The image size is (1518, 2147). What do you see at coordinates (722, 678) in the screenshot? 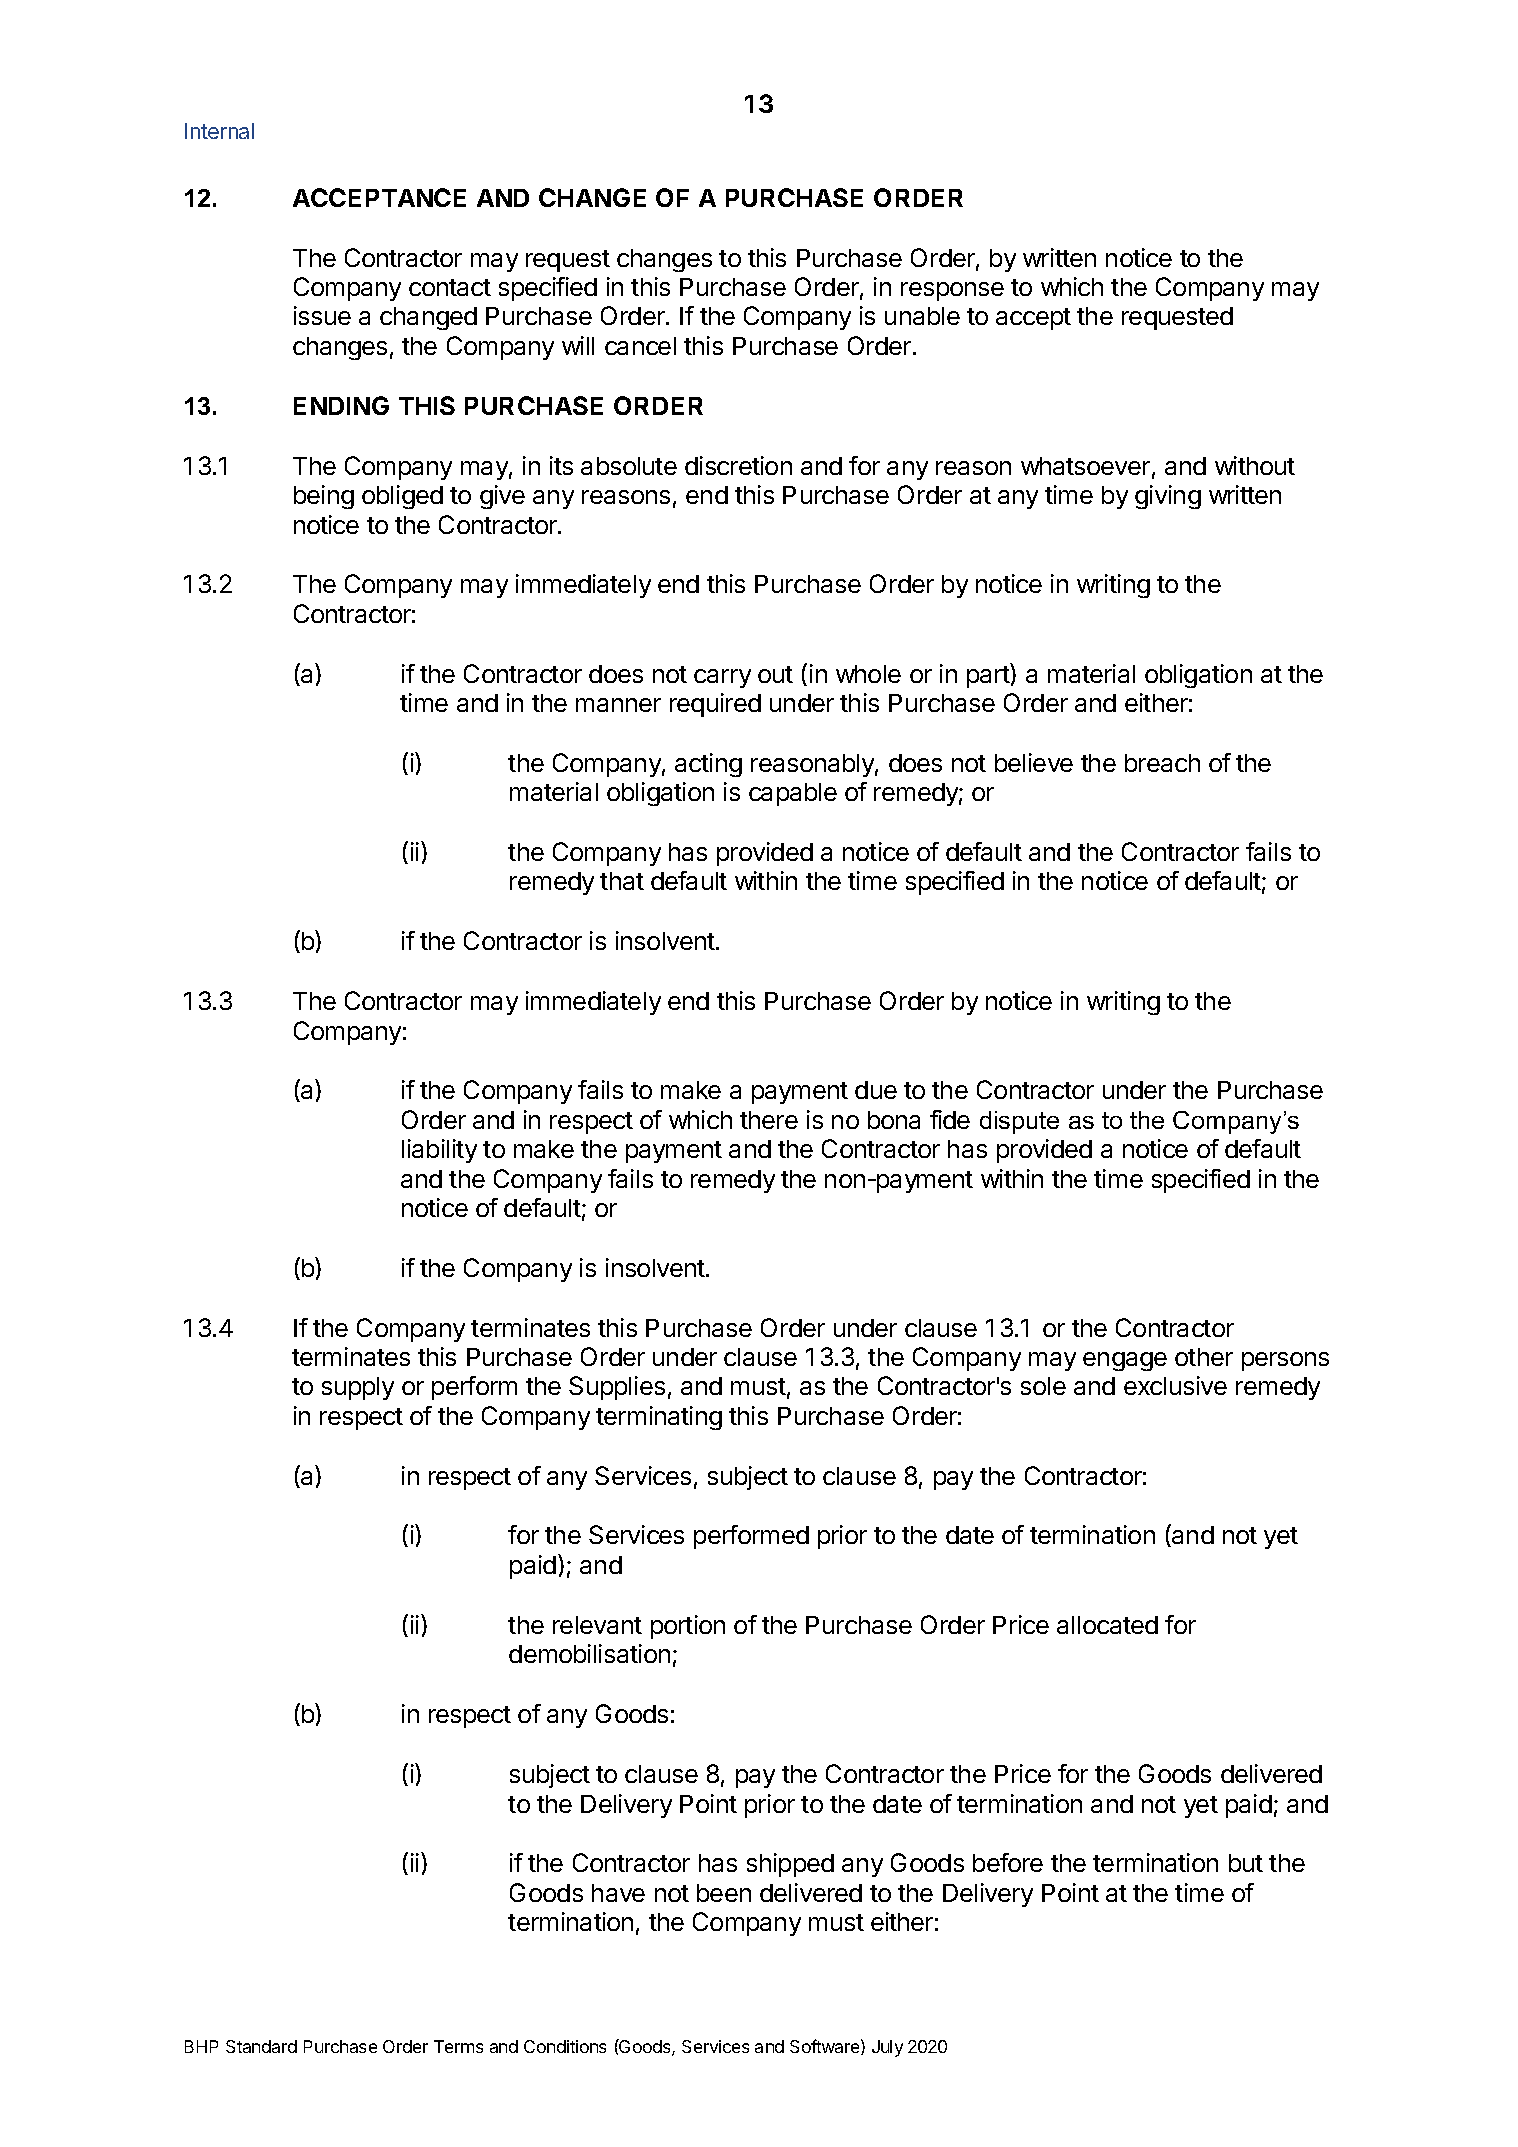
I see `carry` at bounding box center [722, 678].
